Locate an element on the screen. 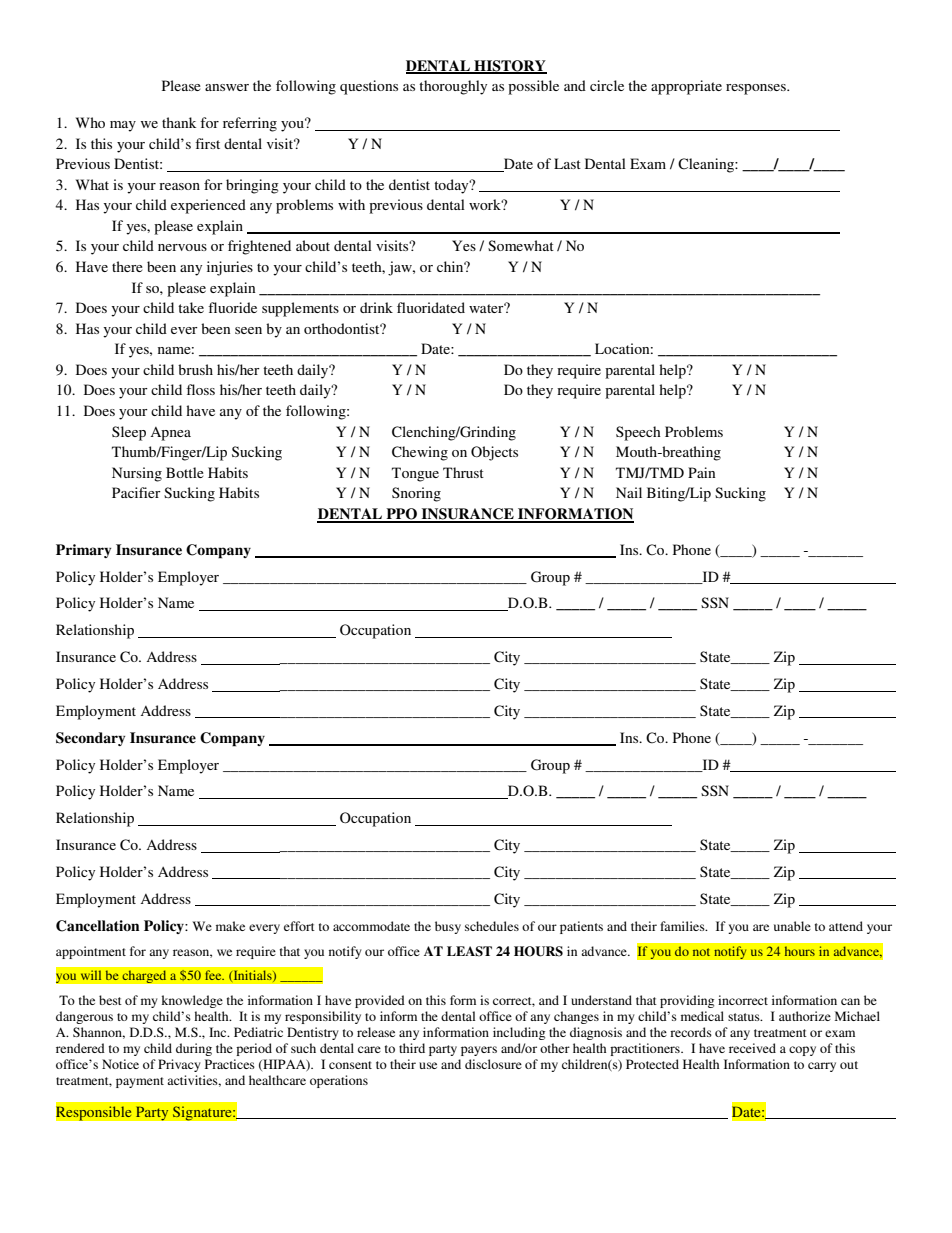 Image resolution: width=952 pixels, height=1233 pixels. payers is located at coordinates (479, 1051).
